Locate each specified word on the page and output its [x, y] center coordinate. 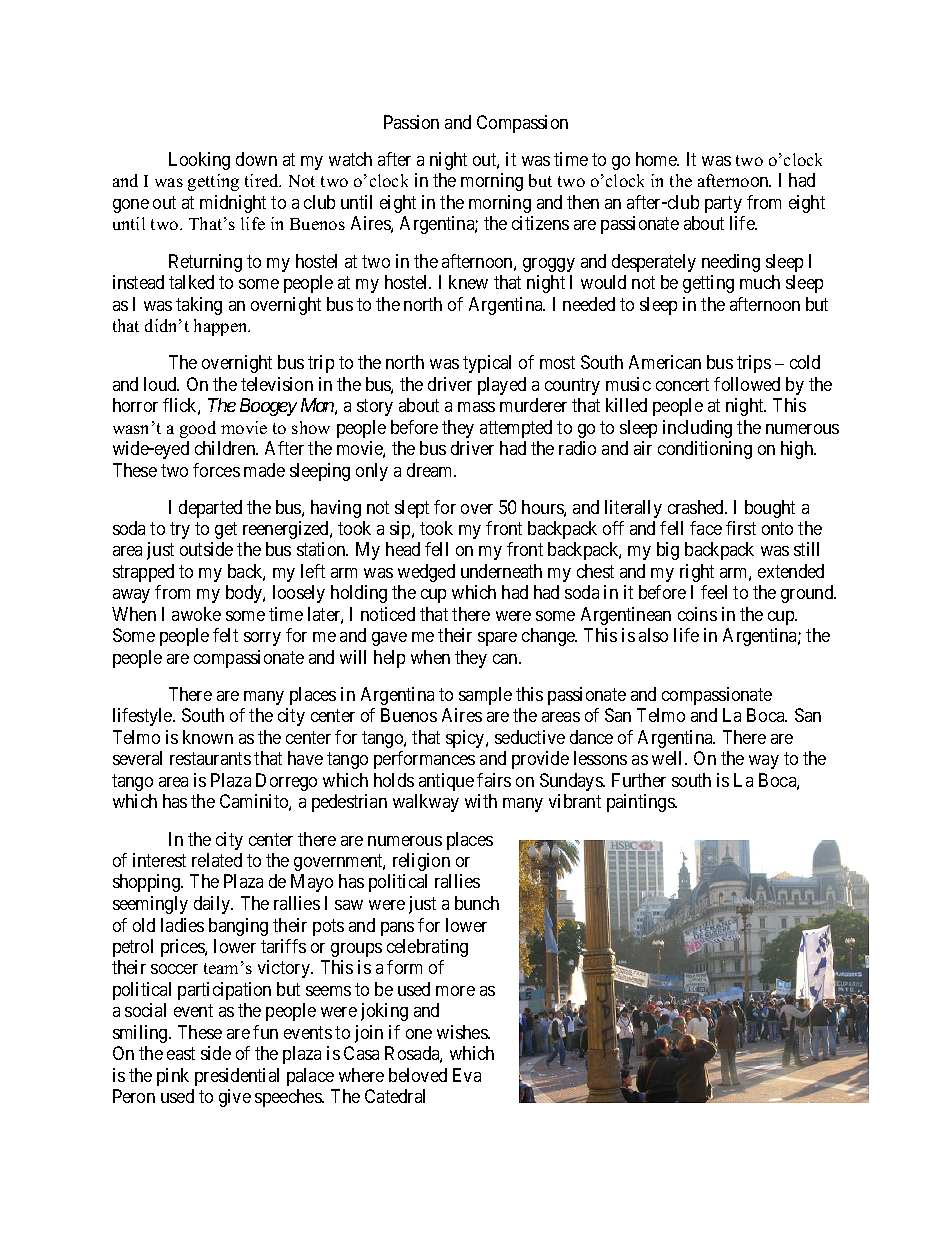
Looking [199, 161]
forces [216, 470]
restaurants [210, 759]
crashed [697, 507]
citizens [540, 223]
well [669, 758]
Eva [467, 1075]
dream [431, 470]
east [181, 1054]
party [723, 204]
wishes [463, 1032]
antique [446, 782]
